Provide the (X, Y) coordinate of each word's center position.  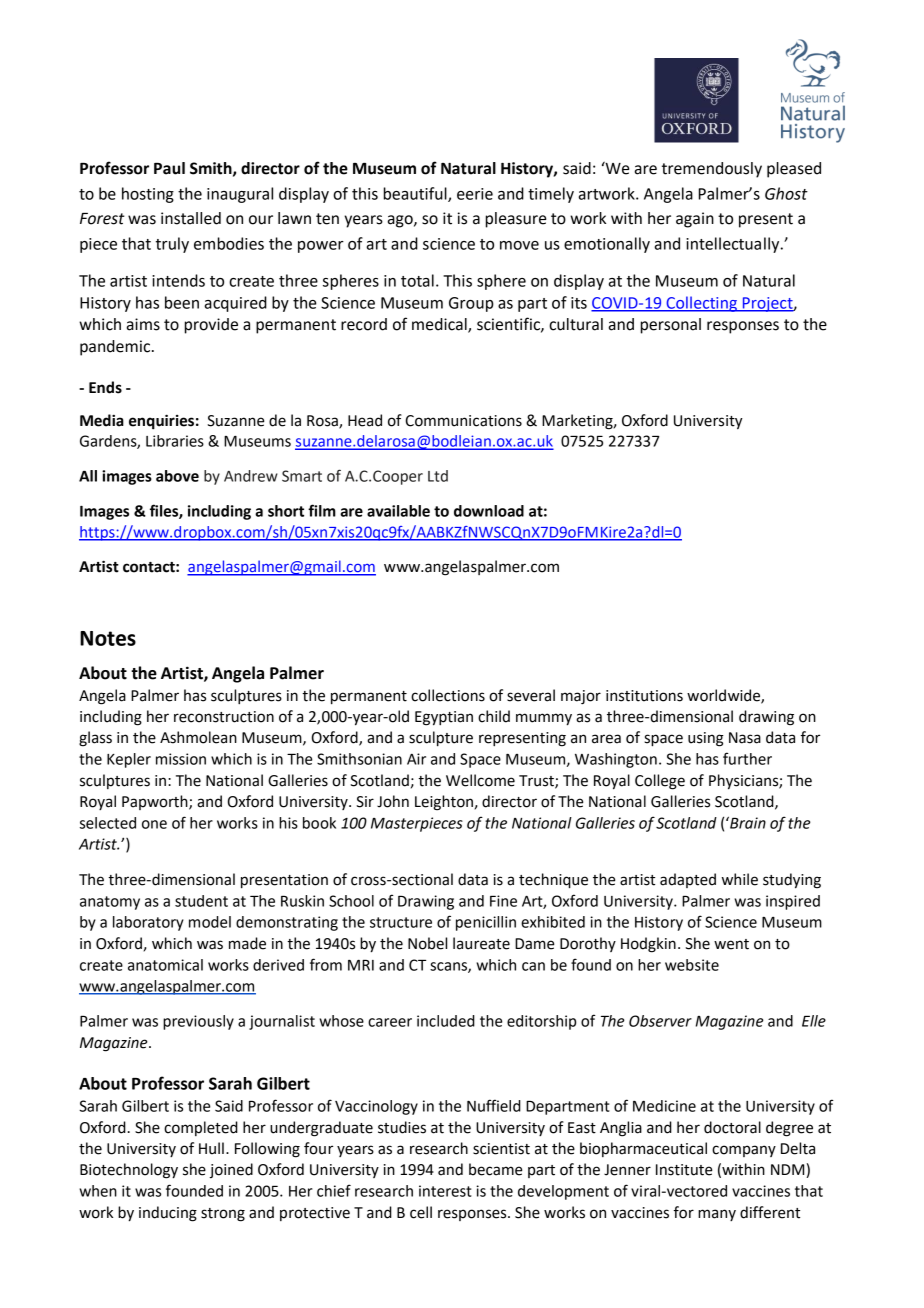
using (706, 739)
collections (448, 695)
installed (191, 218)
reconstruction (224, 717)
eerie (475, 194)
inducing (168, 1214)
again (695, 220)
